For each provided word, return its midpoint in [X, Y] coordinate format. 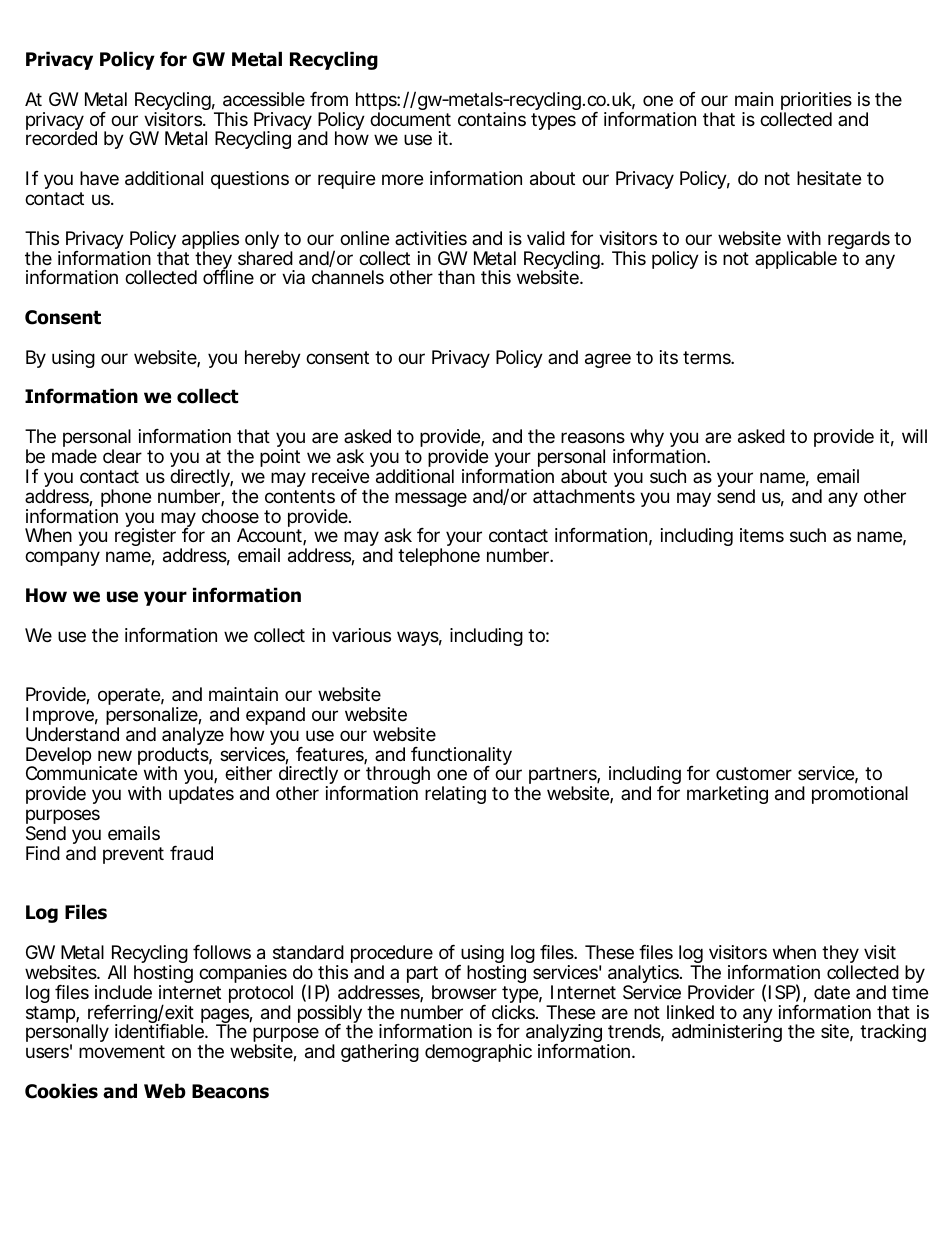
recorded [61, 138]
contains [492, 119]
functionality [461, 757]
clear [122, 456]
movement [122, 1051]
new [115, 755]
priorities [816, 102]
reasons [593, 438]
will [914, 436]
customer [754, 773]
